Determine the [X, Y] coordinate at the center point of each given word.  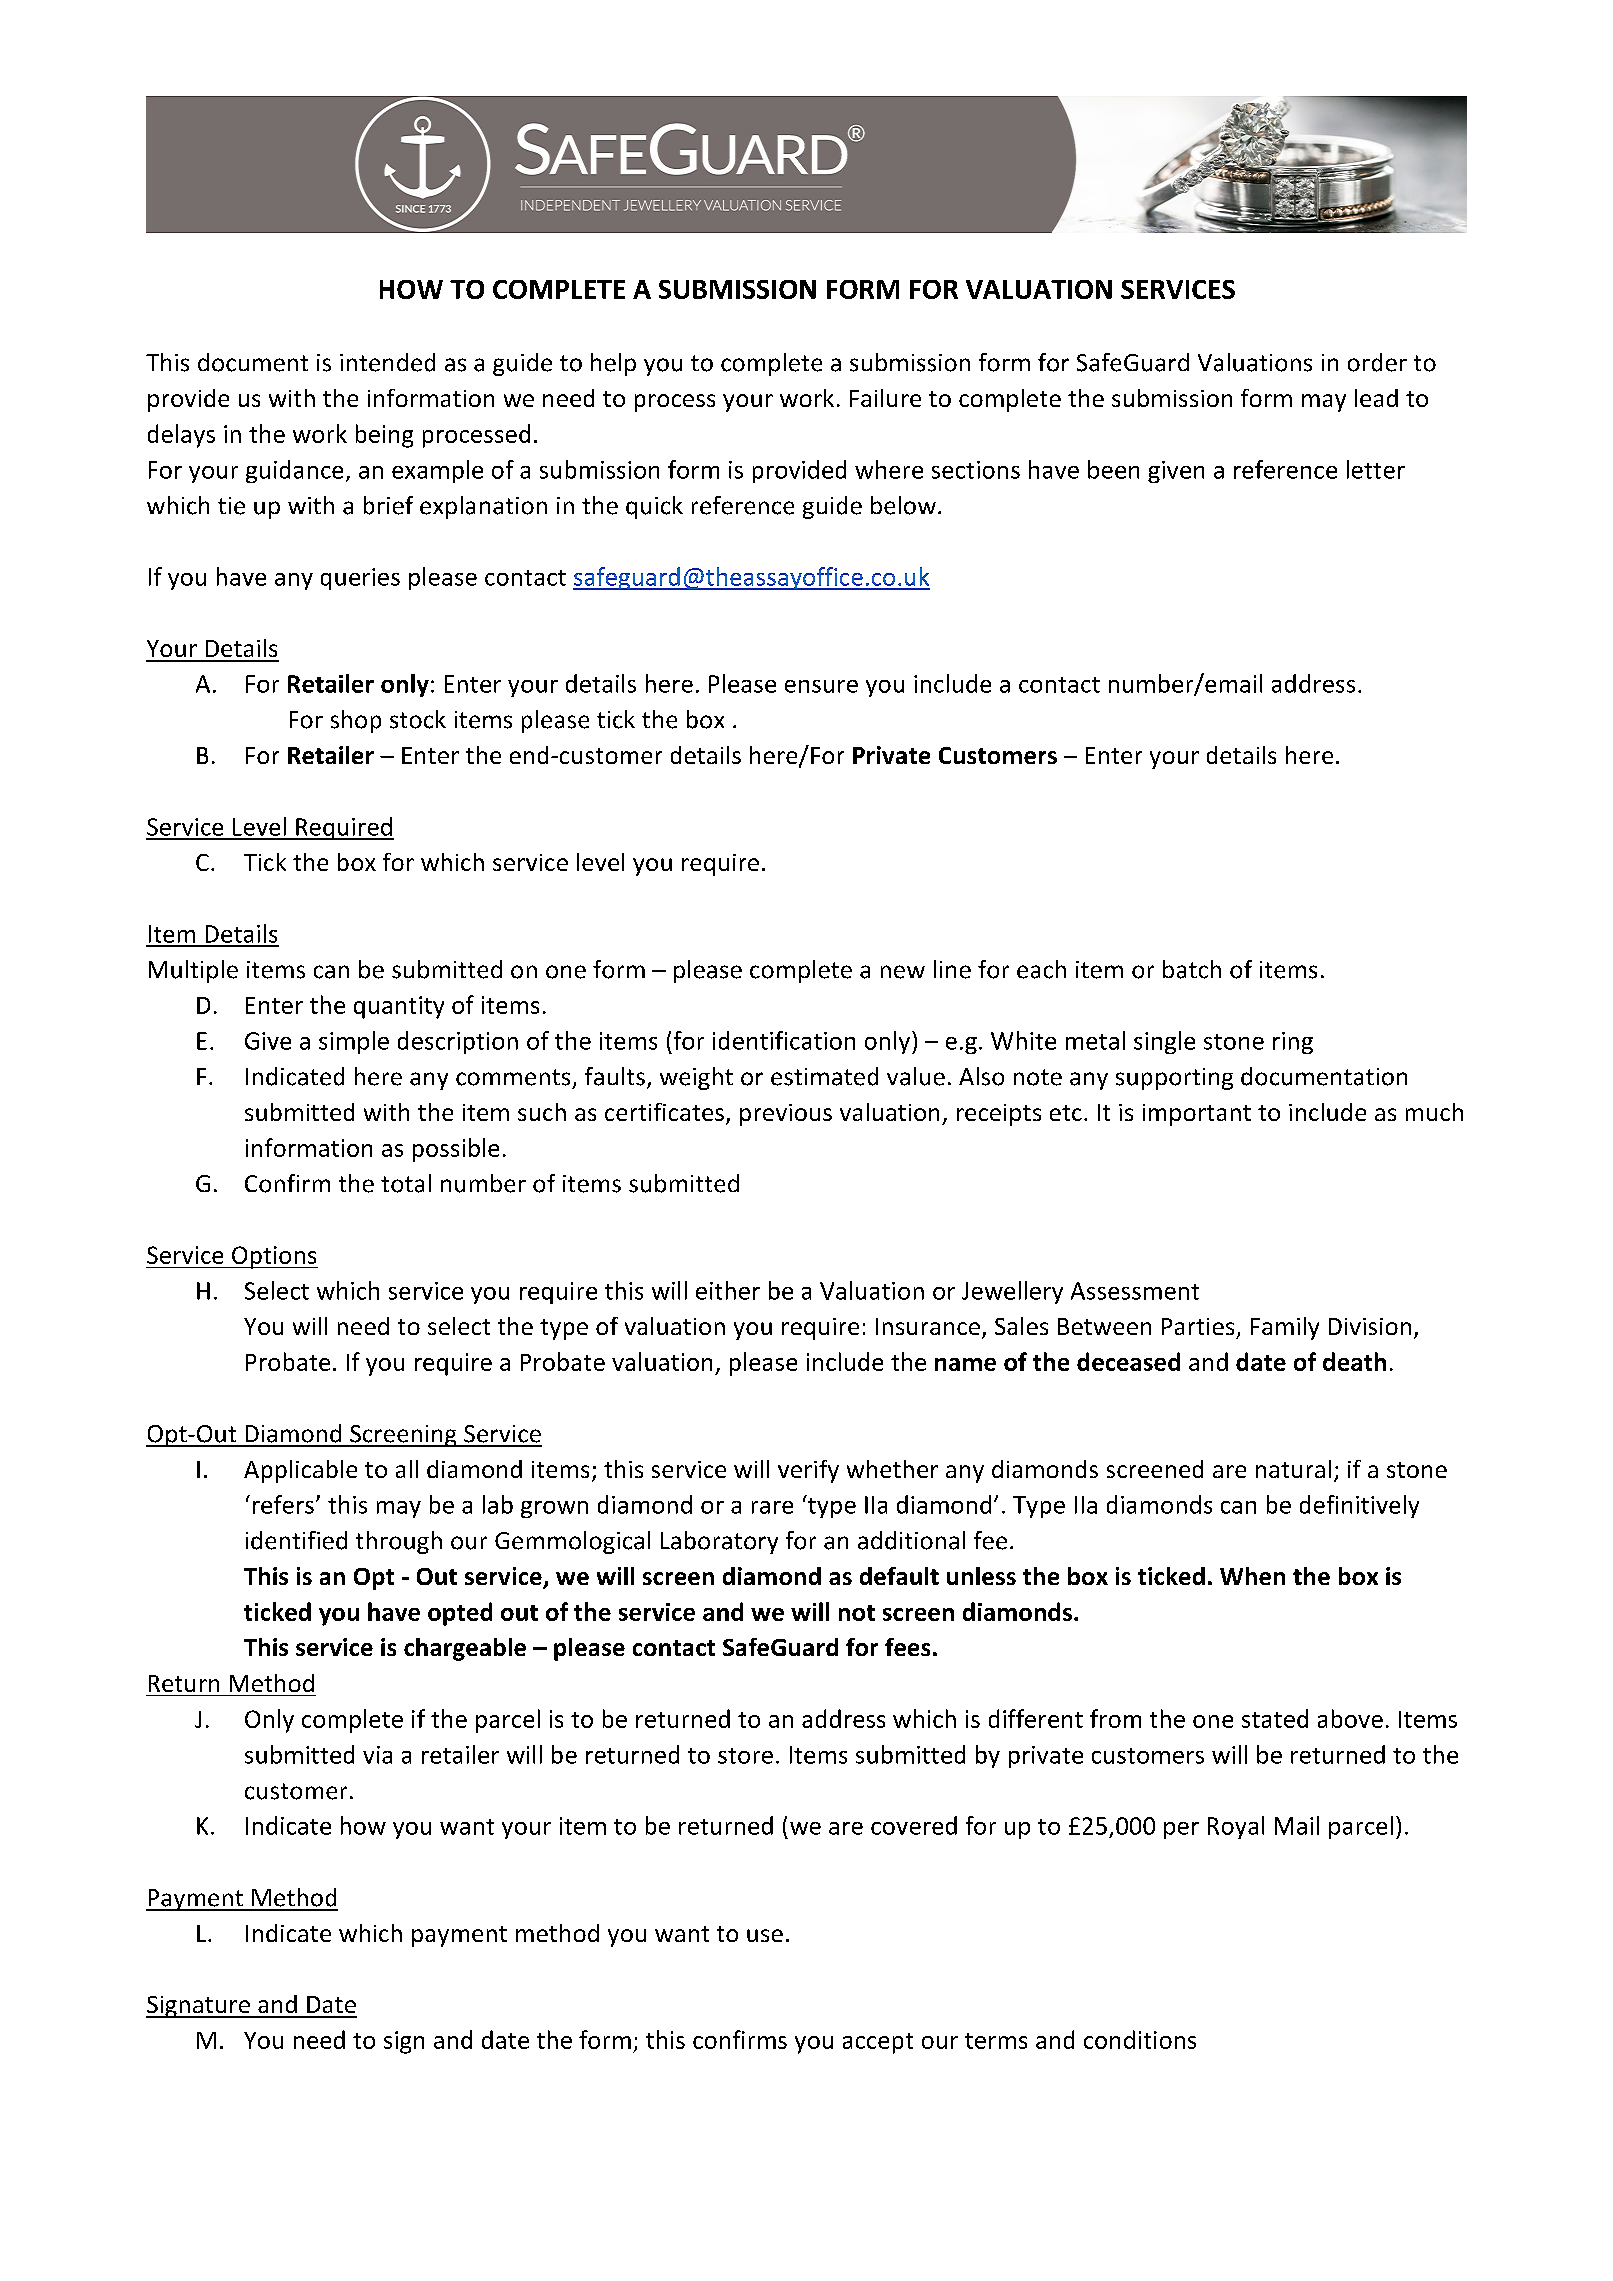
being [384, 436]
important [1197, 1115]
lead [1376, 398]
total [406, 1183]
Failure [885, 398]
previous [786, 1115]
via [377, 1755]
